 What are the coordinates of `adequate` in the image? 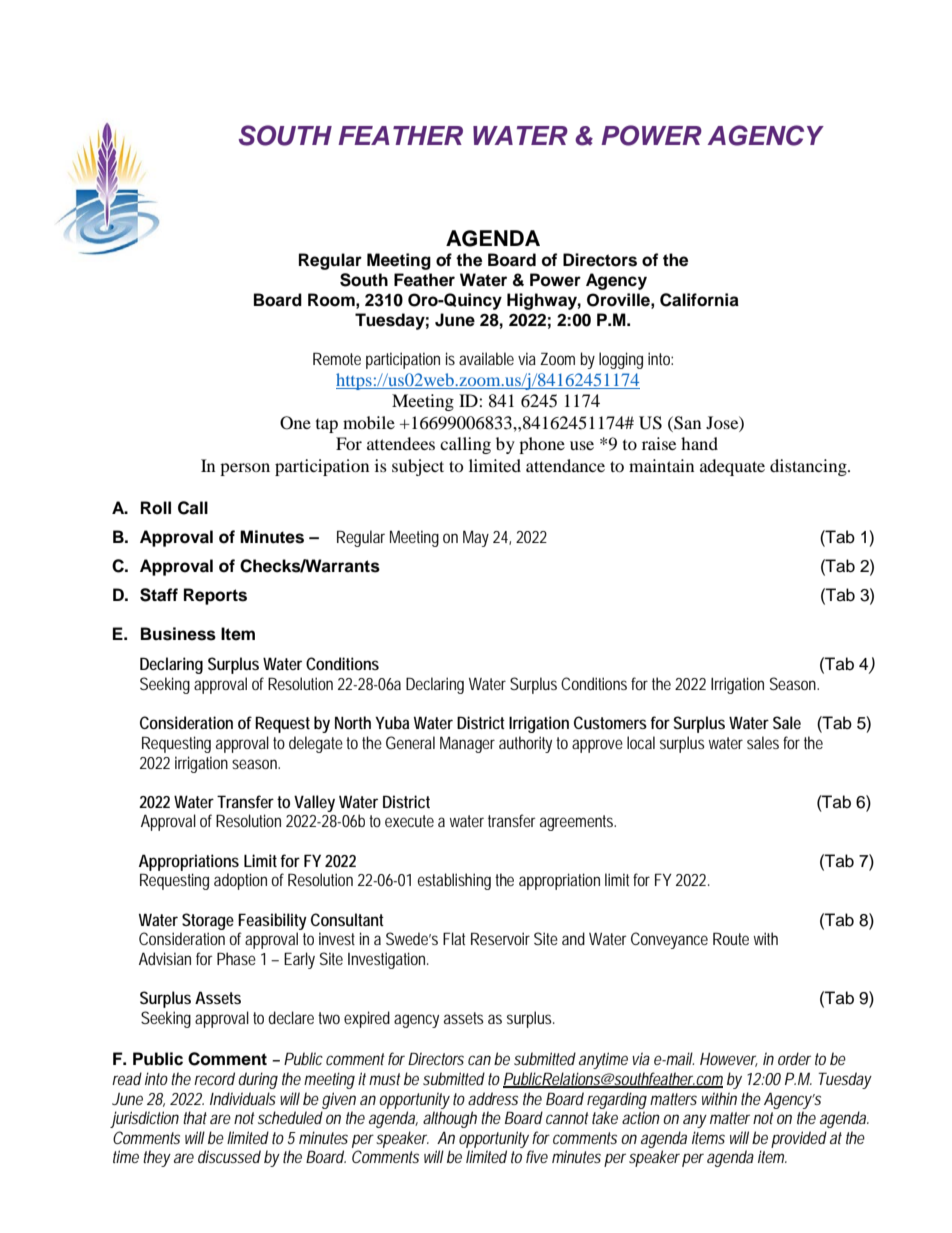 It's located at (732, 467).
